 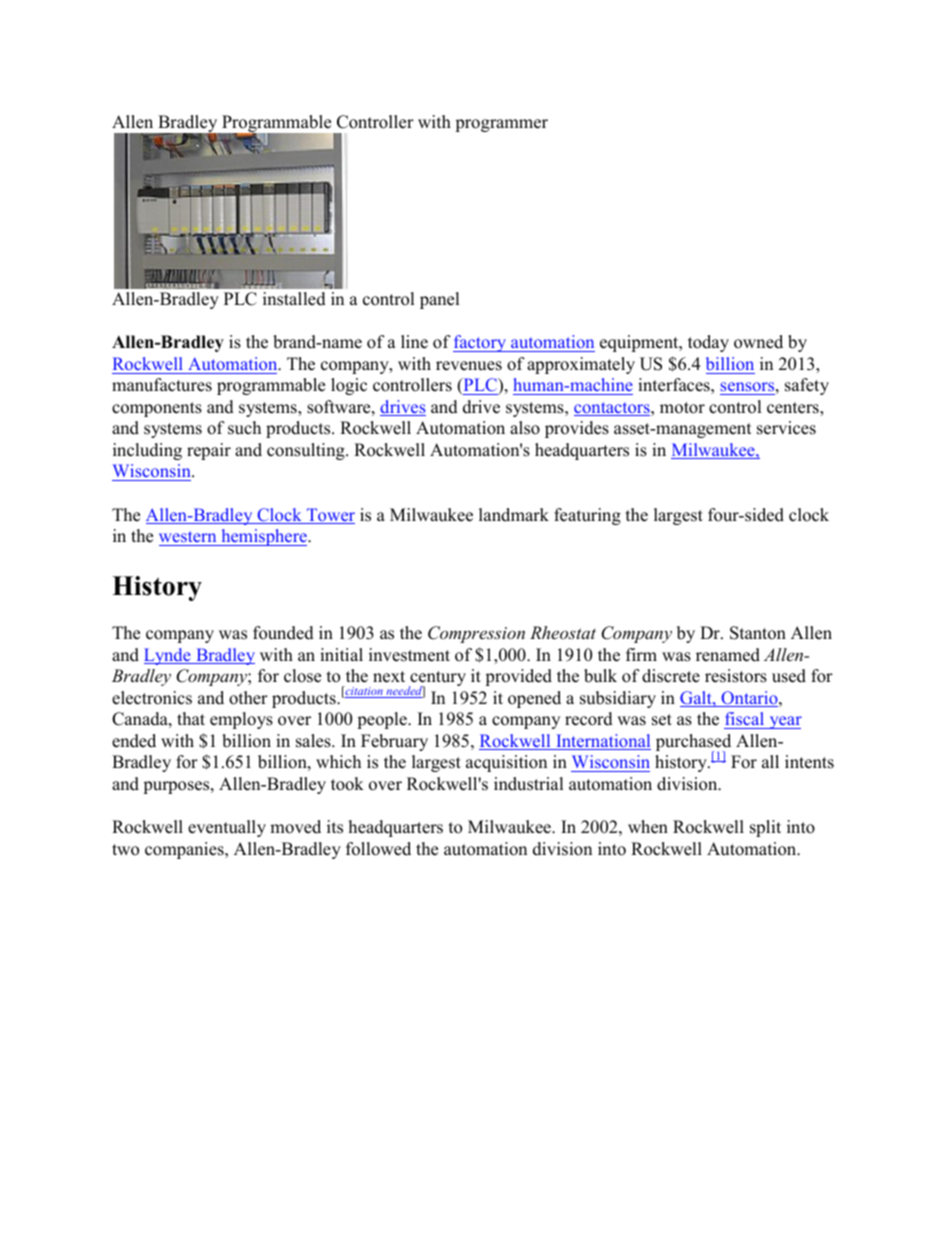 I want to click on owned, so click(x=758, y=342).
